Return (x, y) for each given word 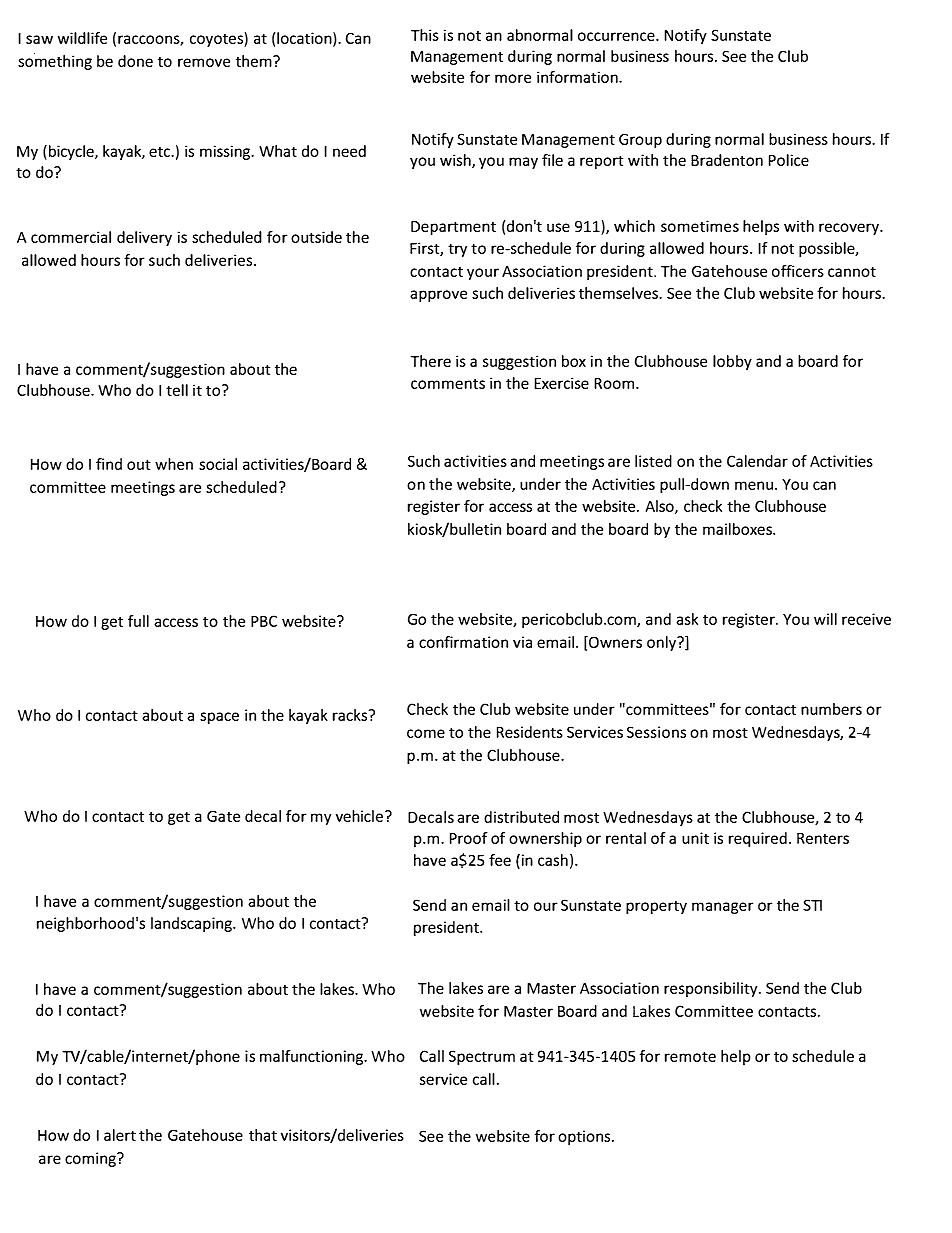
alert (120, 1135)
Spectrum (482, 1057)
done (135, 61)
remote (690, 1056)
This (425, 35)
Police (789, 160)
